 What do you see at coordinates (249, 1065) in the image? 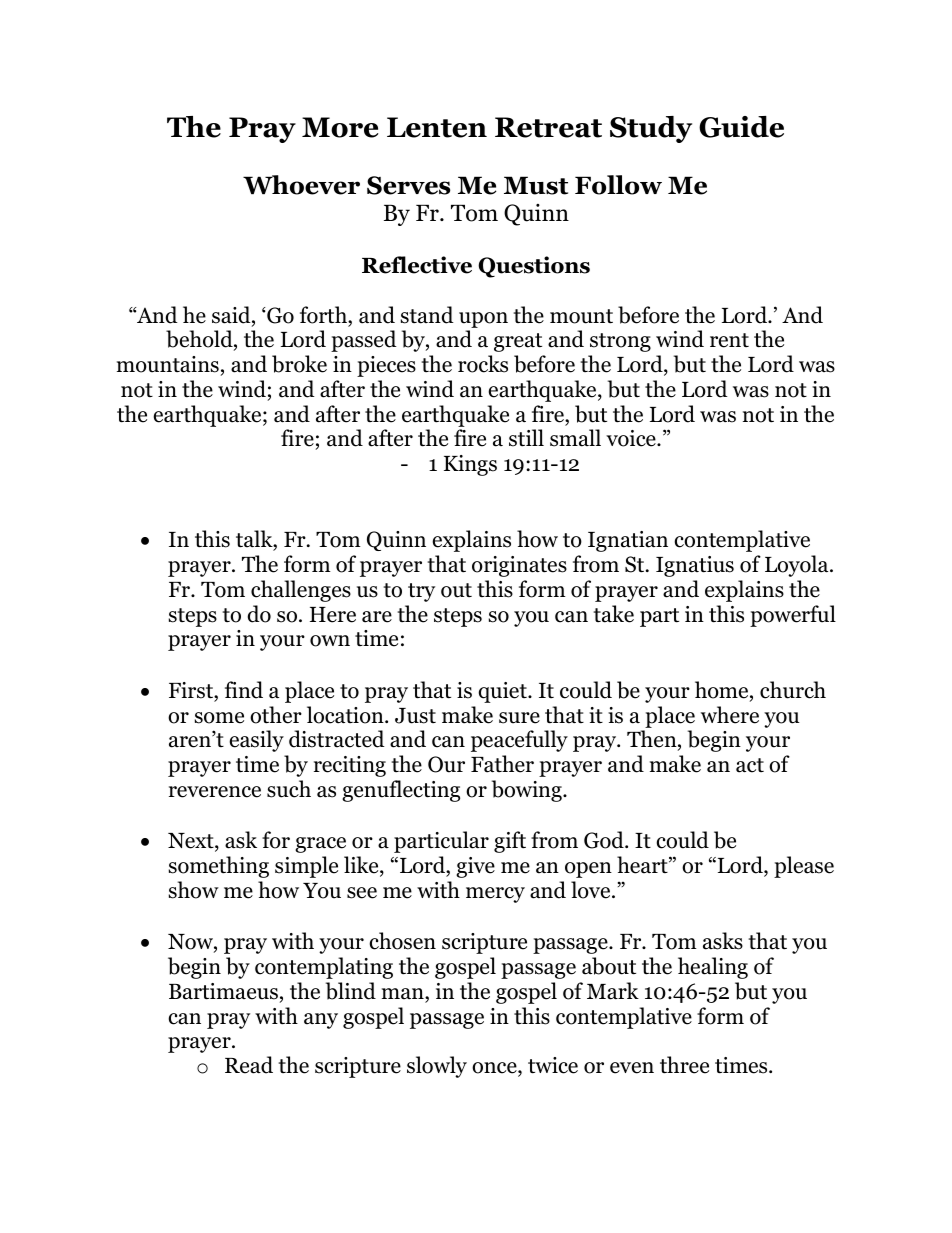
I see `Read` at bounding box center [249, 1065].
